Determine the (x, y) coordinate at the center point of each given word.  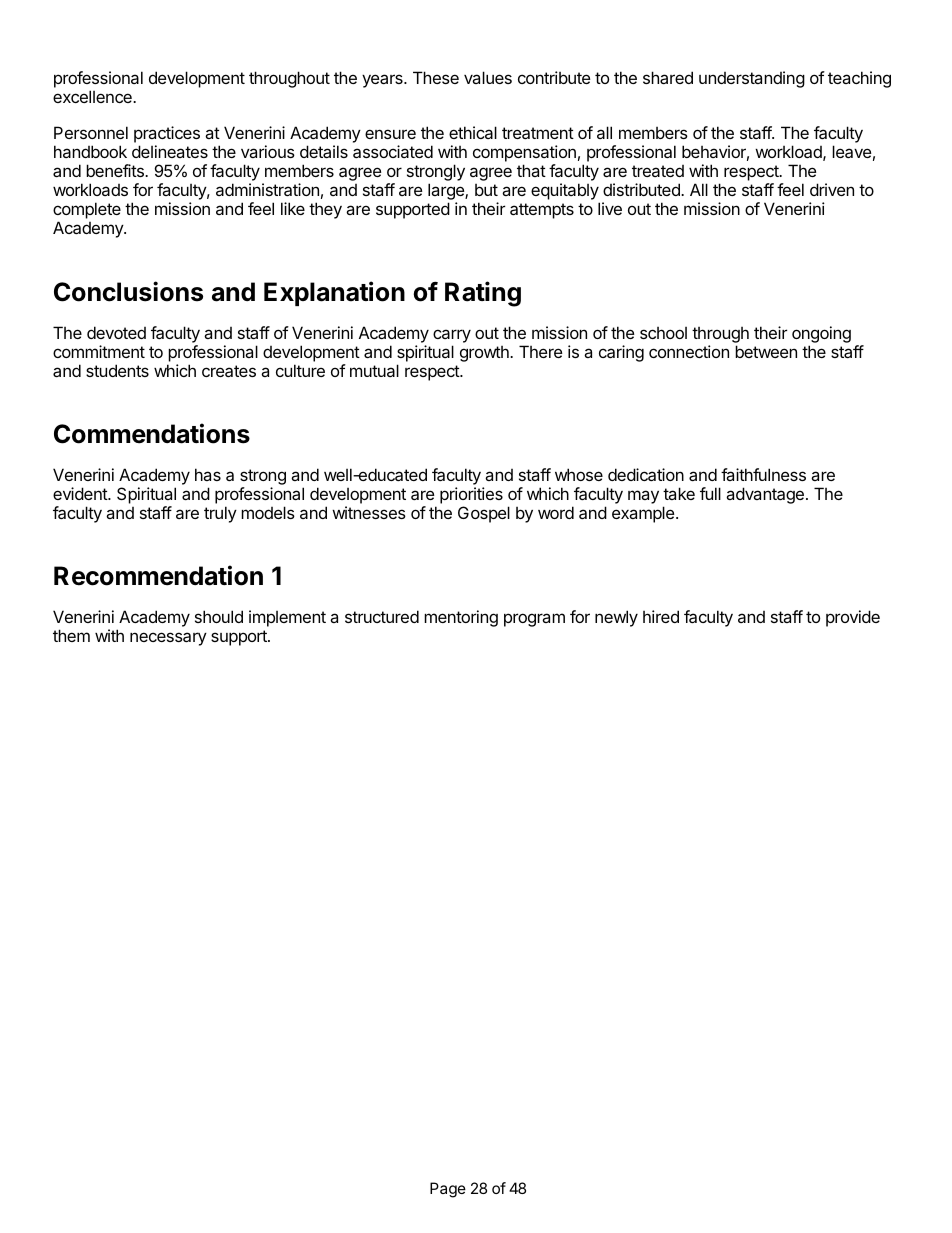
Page (448, 1190)
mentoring (461, 618)
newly (616, 618)
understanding (752, 79)
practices (167, 136)
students (117, 370)
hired (661, 616)
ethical (473, 132)
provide (853, 618)
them (71, 635)
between (766, 351)
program (534, 620)
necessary (168, 639)
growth (485, 354)
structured (382, 616)
